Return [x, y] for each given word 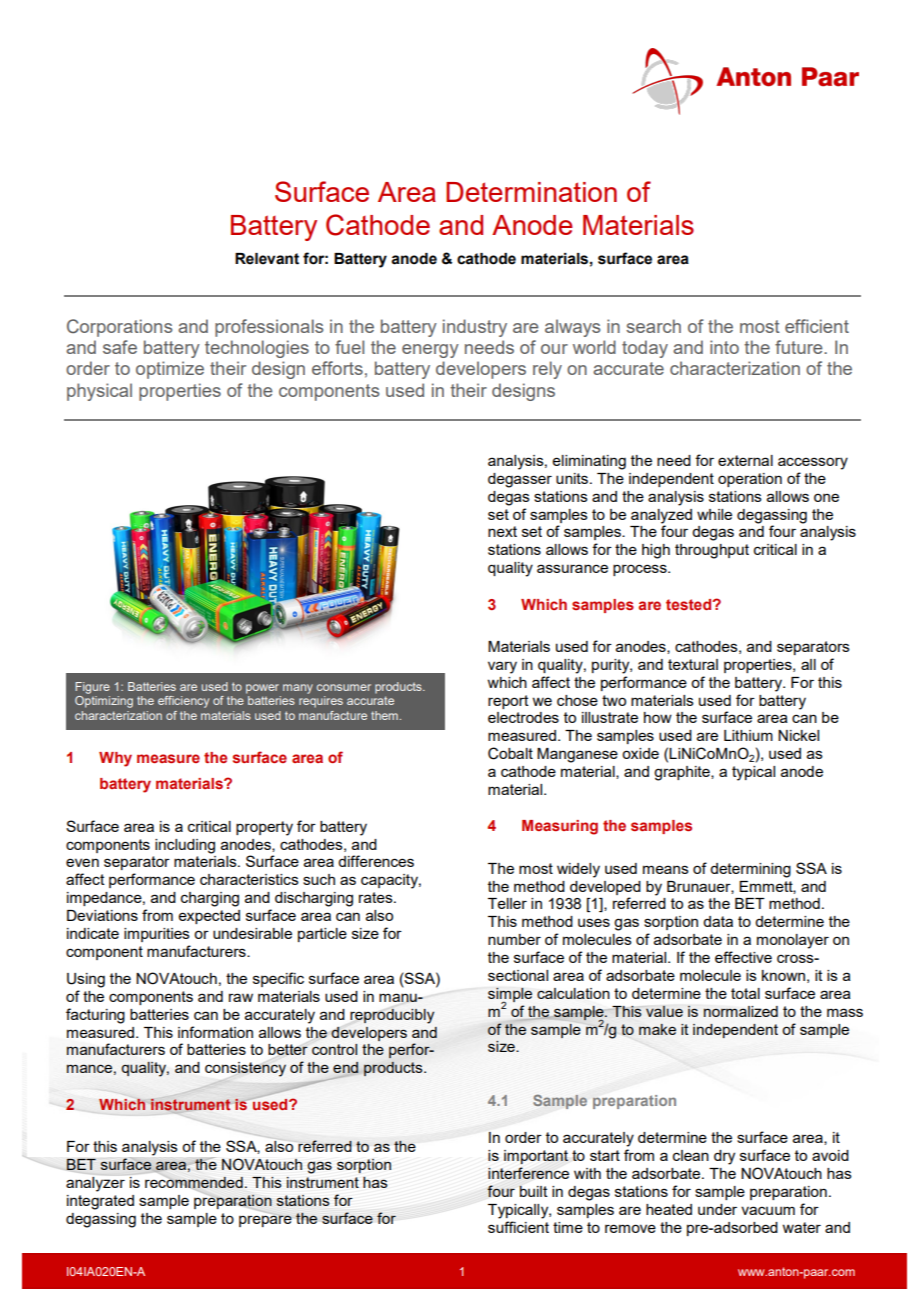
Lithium [748, 735]
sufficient [518, 1227]
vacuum [768, 1210]
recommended [194, 1182]
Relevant [267, 259]
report [508, 702]
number [514, 939]
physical [99, 392]
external [745, 460]
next [502, 531]
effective [743, 957]
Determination [531, 192]
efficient [817, 326]
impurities [157, 935]
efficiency [183, 702]
